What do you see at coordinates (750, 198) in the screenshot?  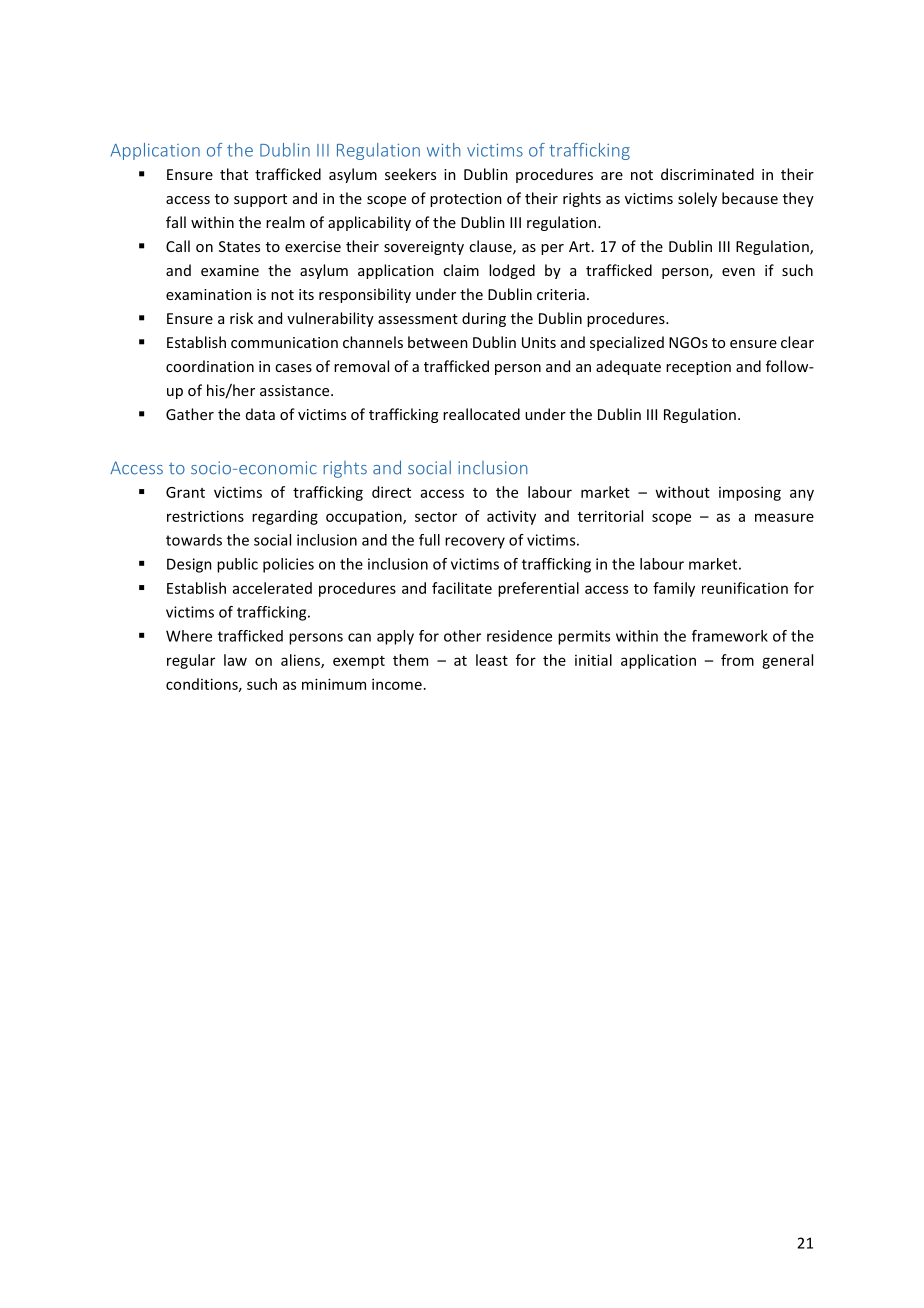 I see `because` at bounding box center [750, 198].
